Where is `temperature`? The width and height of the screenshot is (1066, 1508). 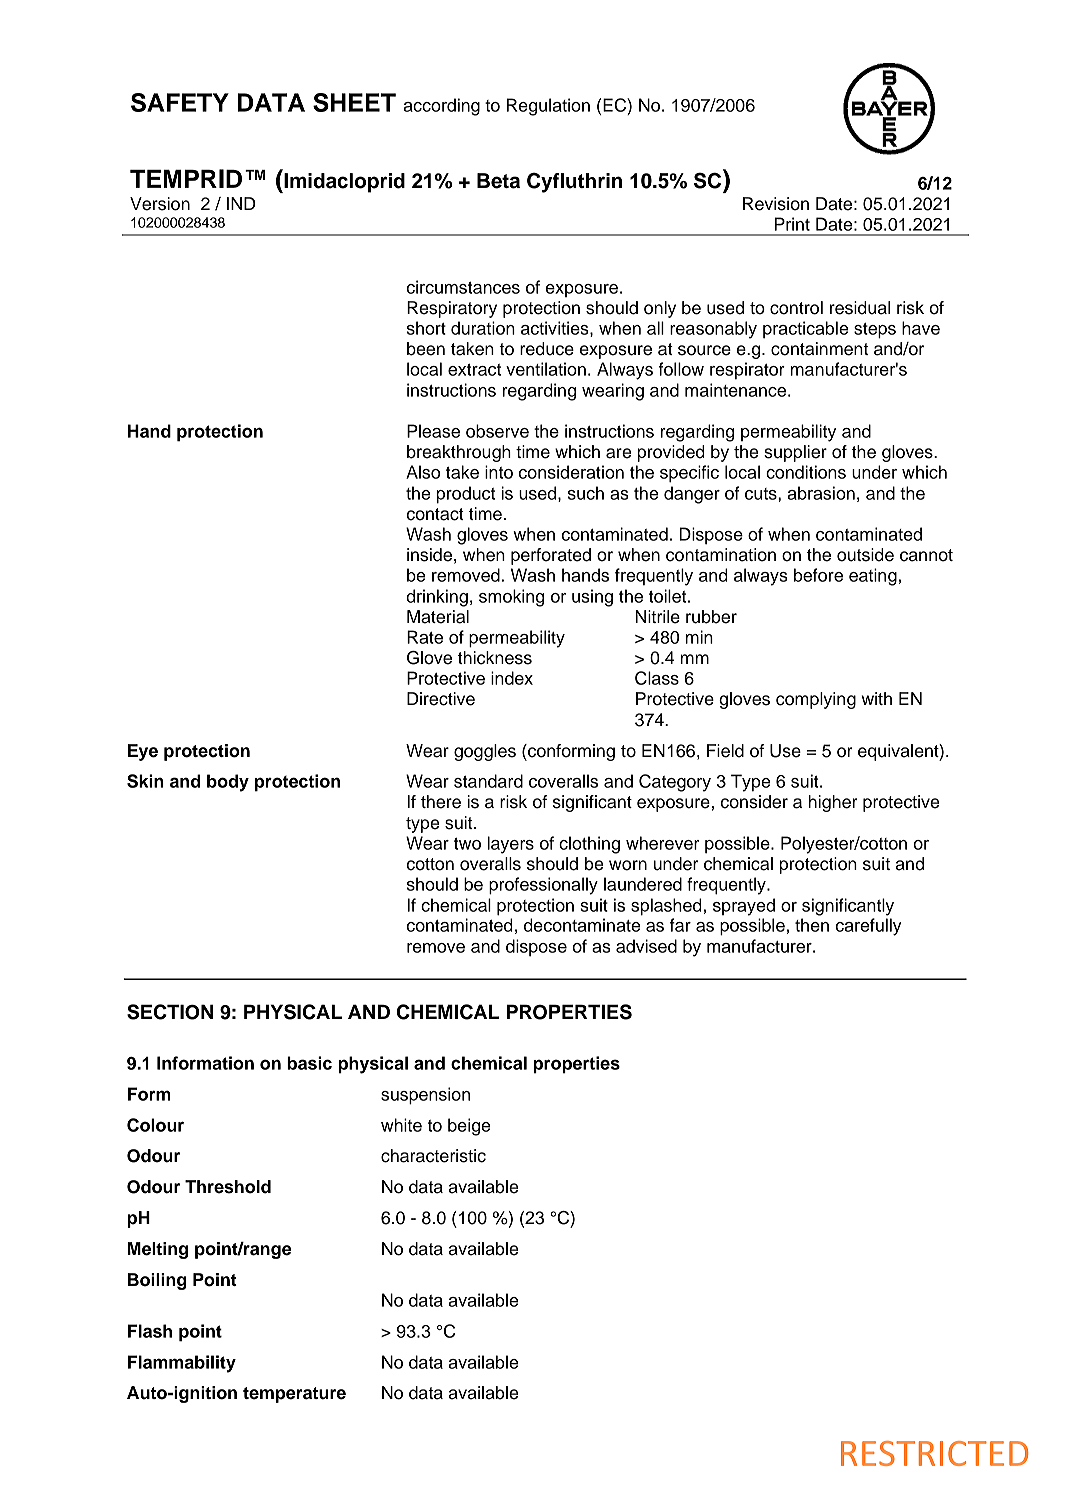 temperature is located at coordinates (294, 1395).
